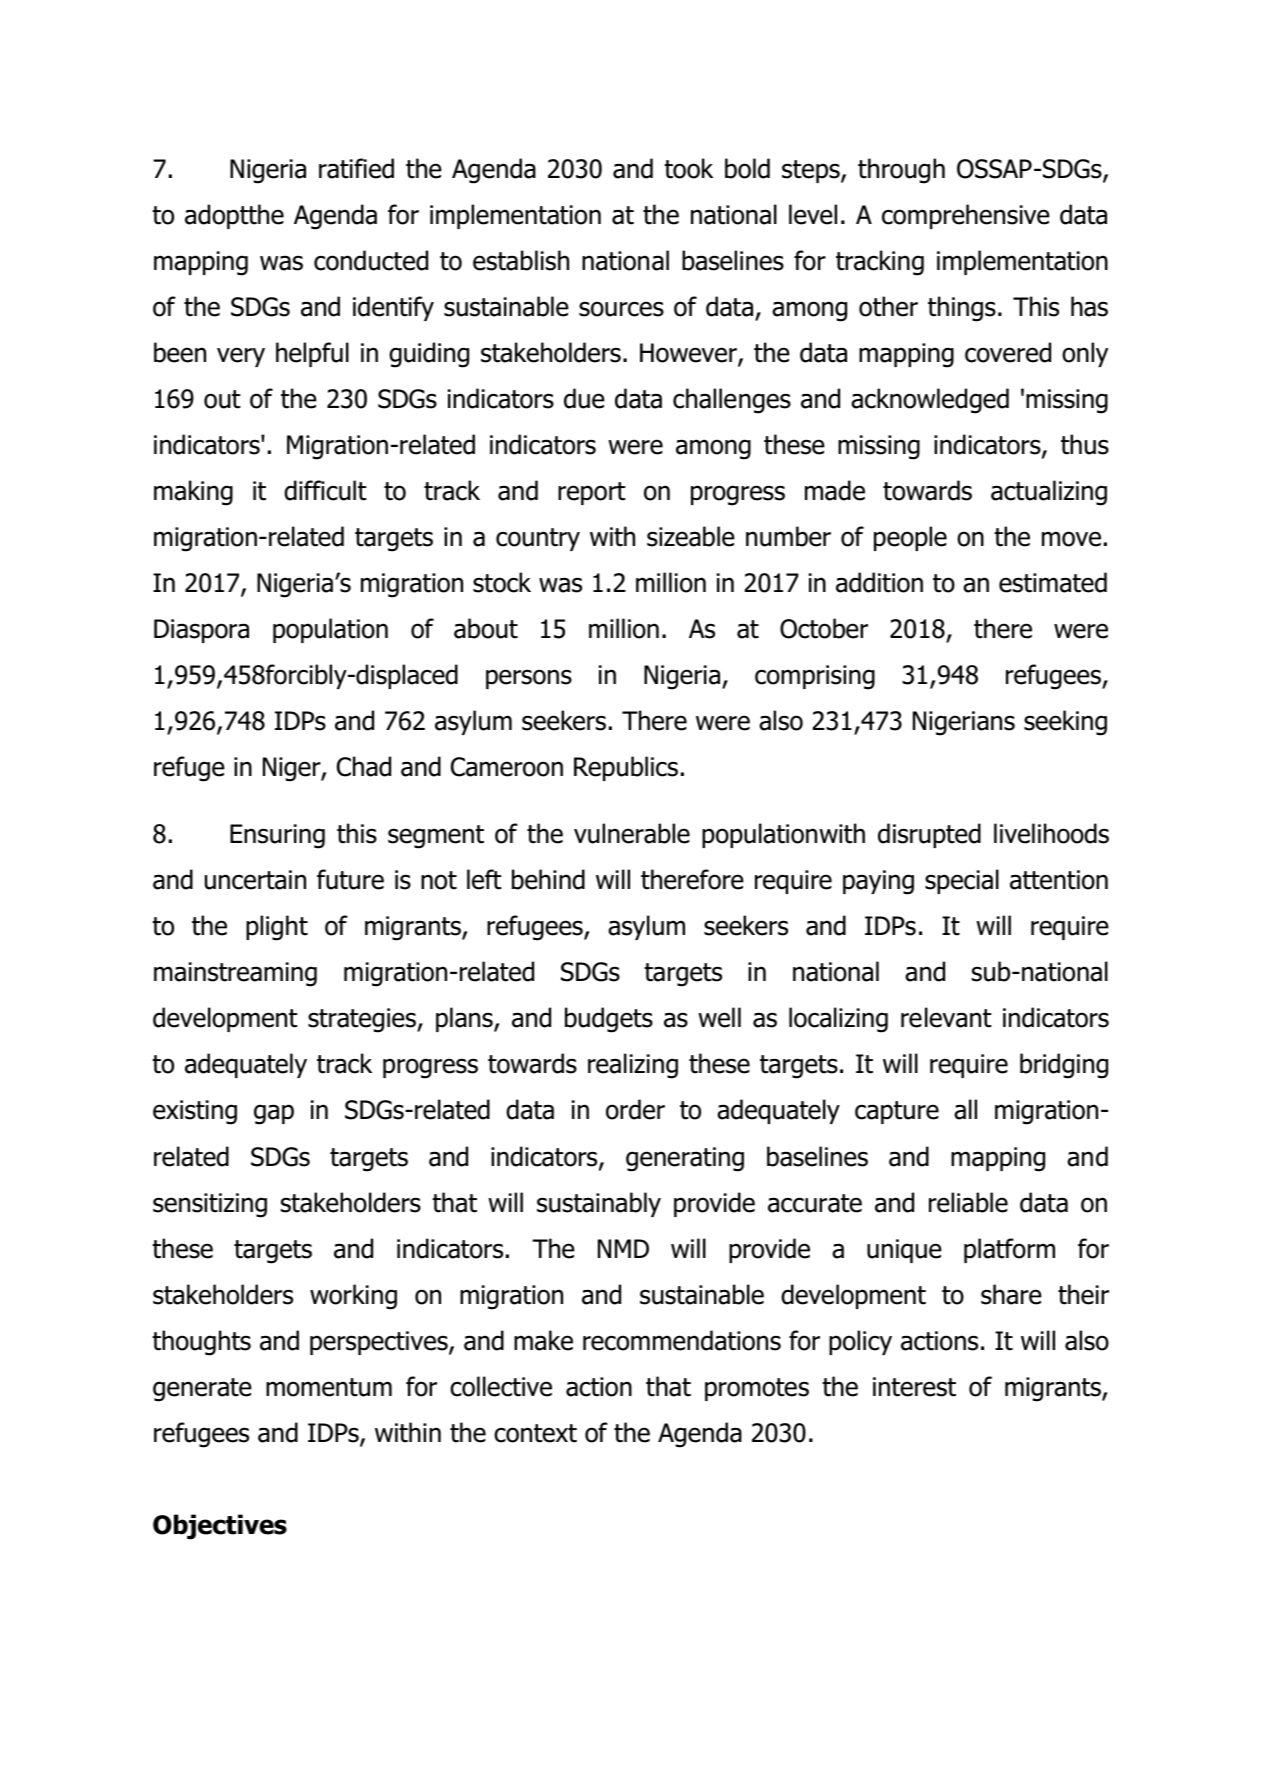 The height and width of the screenshot is (1784, 1262). I want to click on comprehensive, so click(966, 216).
